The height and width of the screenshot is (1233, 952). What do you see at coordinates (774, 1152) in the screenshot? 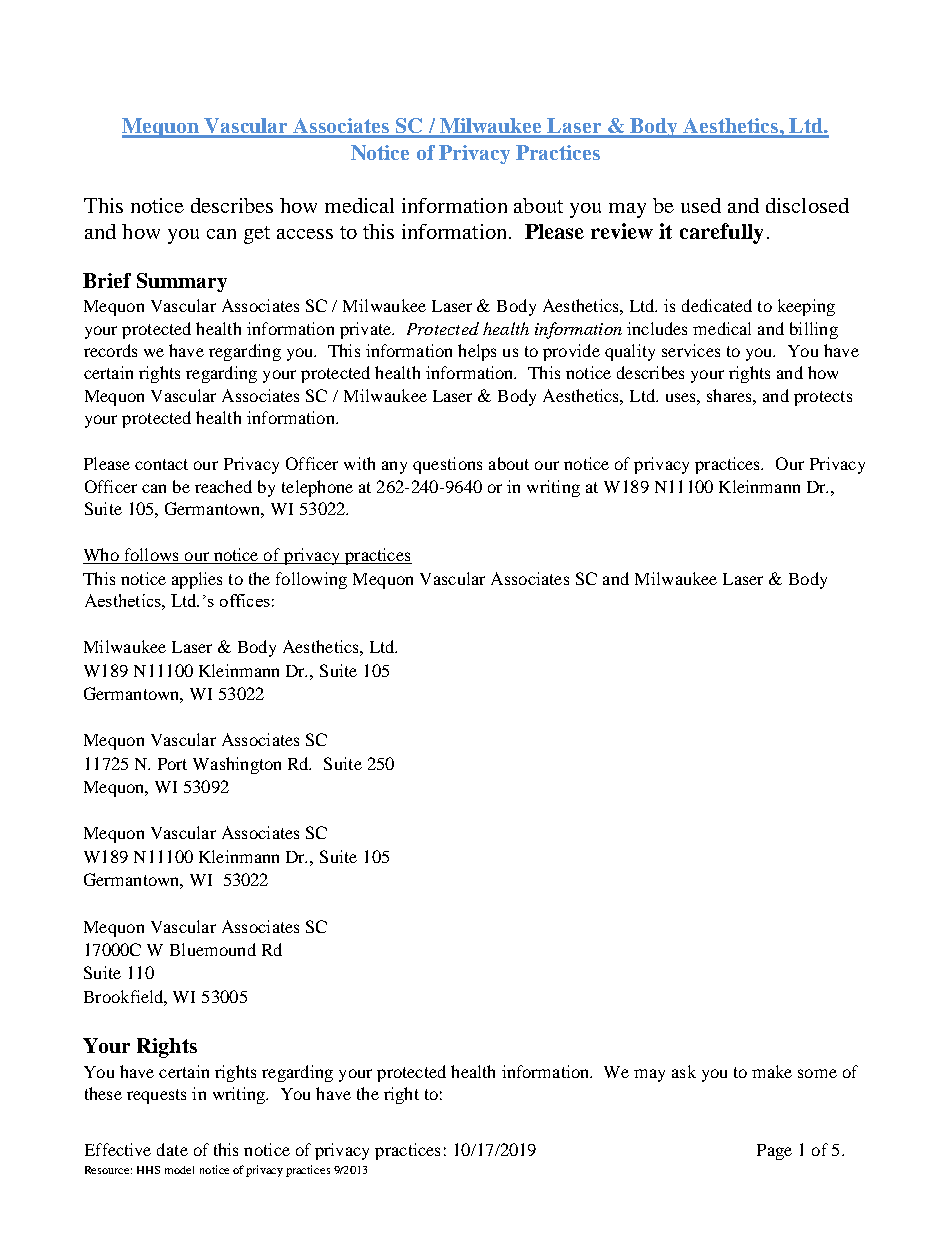
I see `Page` at bounding box center [774, 1152].
